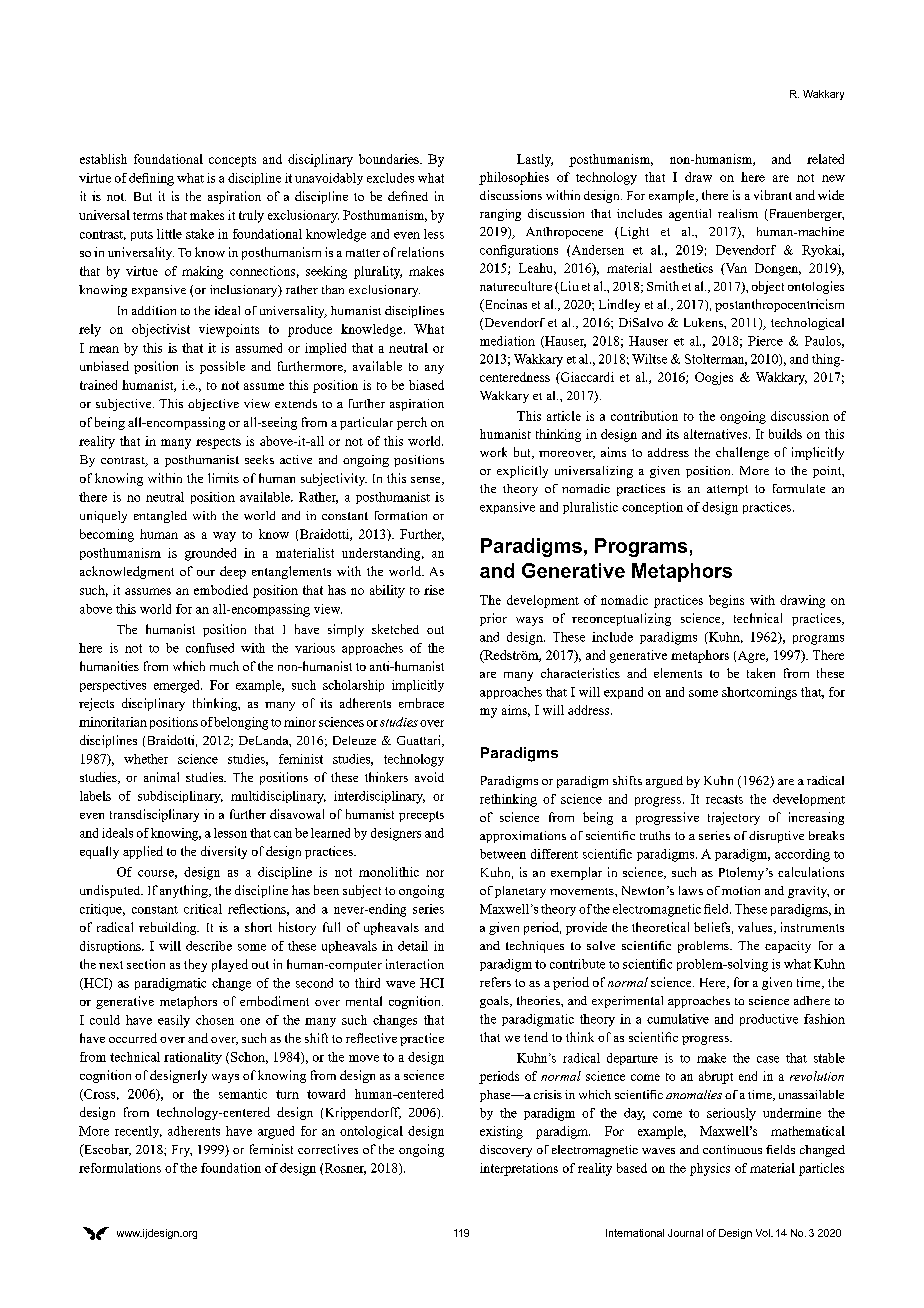 The height and width of the screenshot is (1308, 924). Describe the element at coordinates (738, 213) in the screenshot. I see `realism` at that location.
